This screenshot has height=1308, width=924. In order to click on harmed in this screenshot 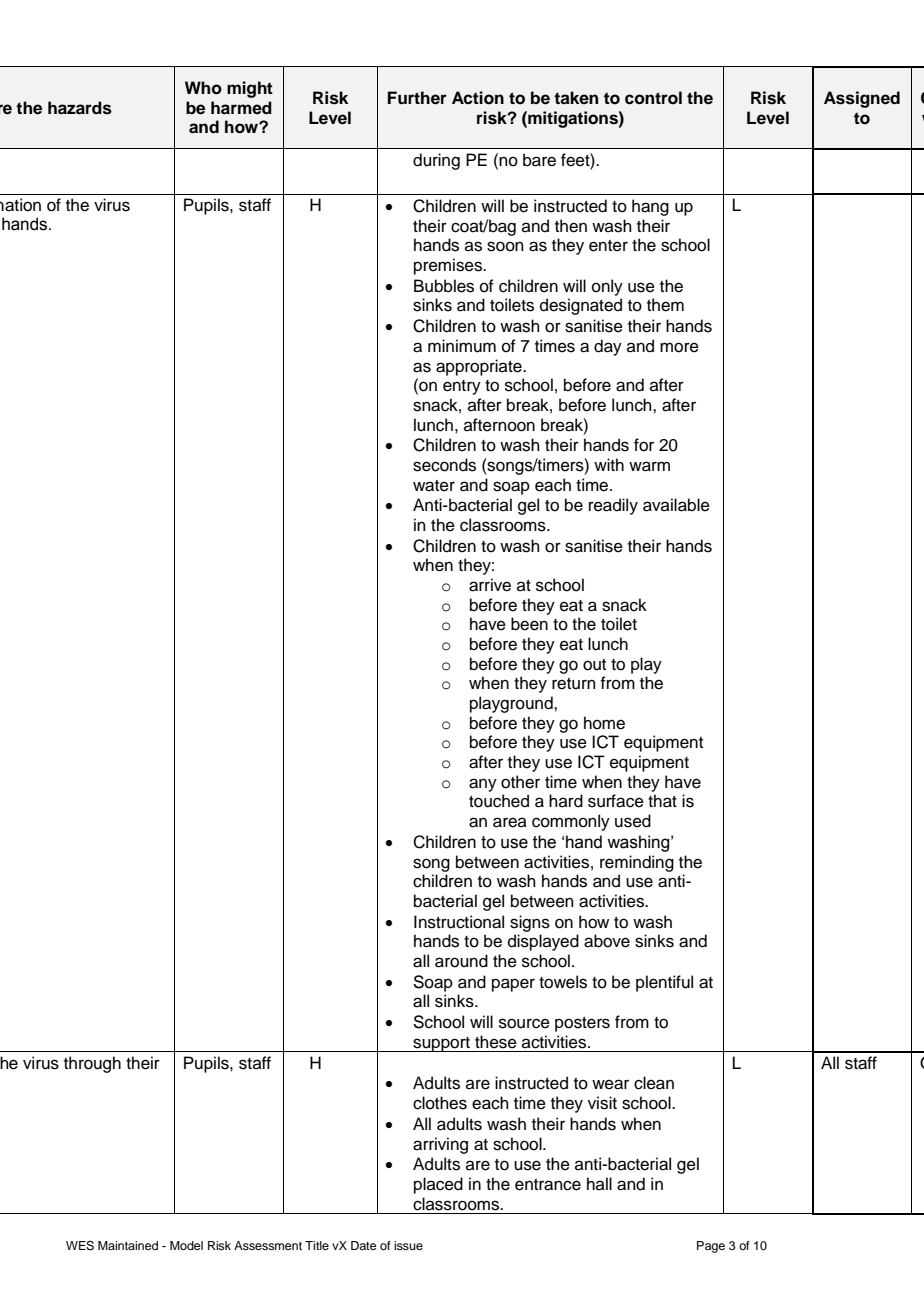, I will do `click(241, 108)`.
